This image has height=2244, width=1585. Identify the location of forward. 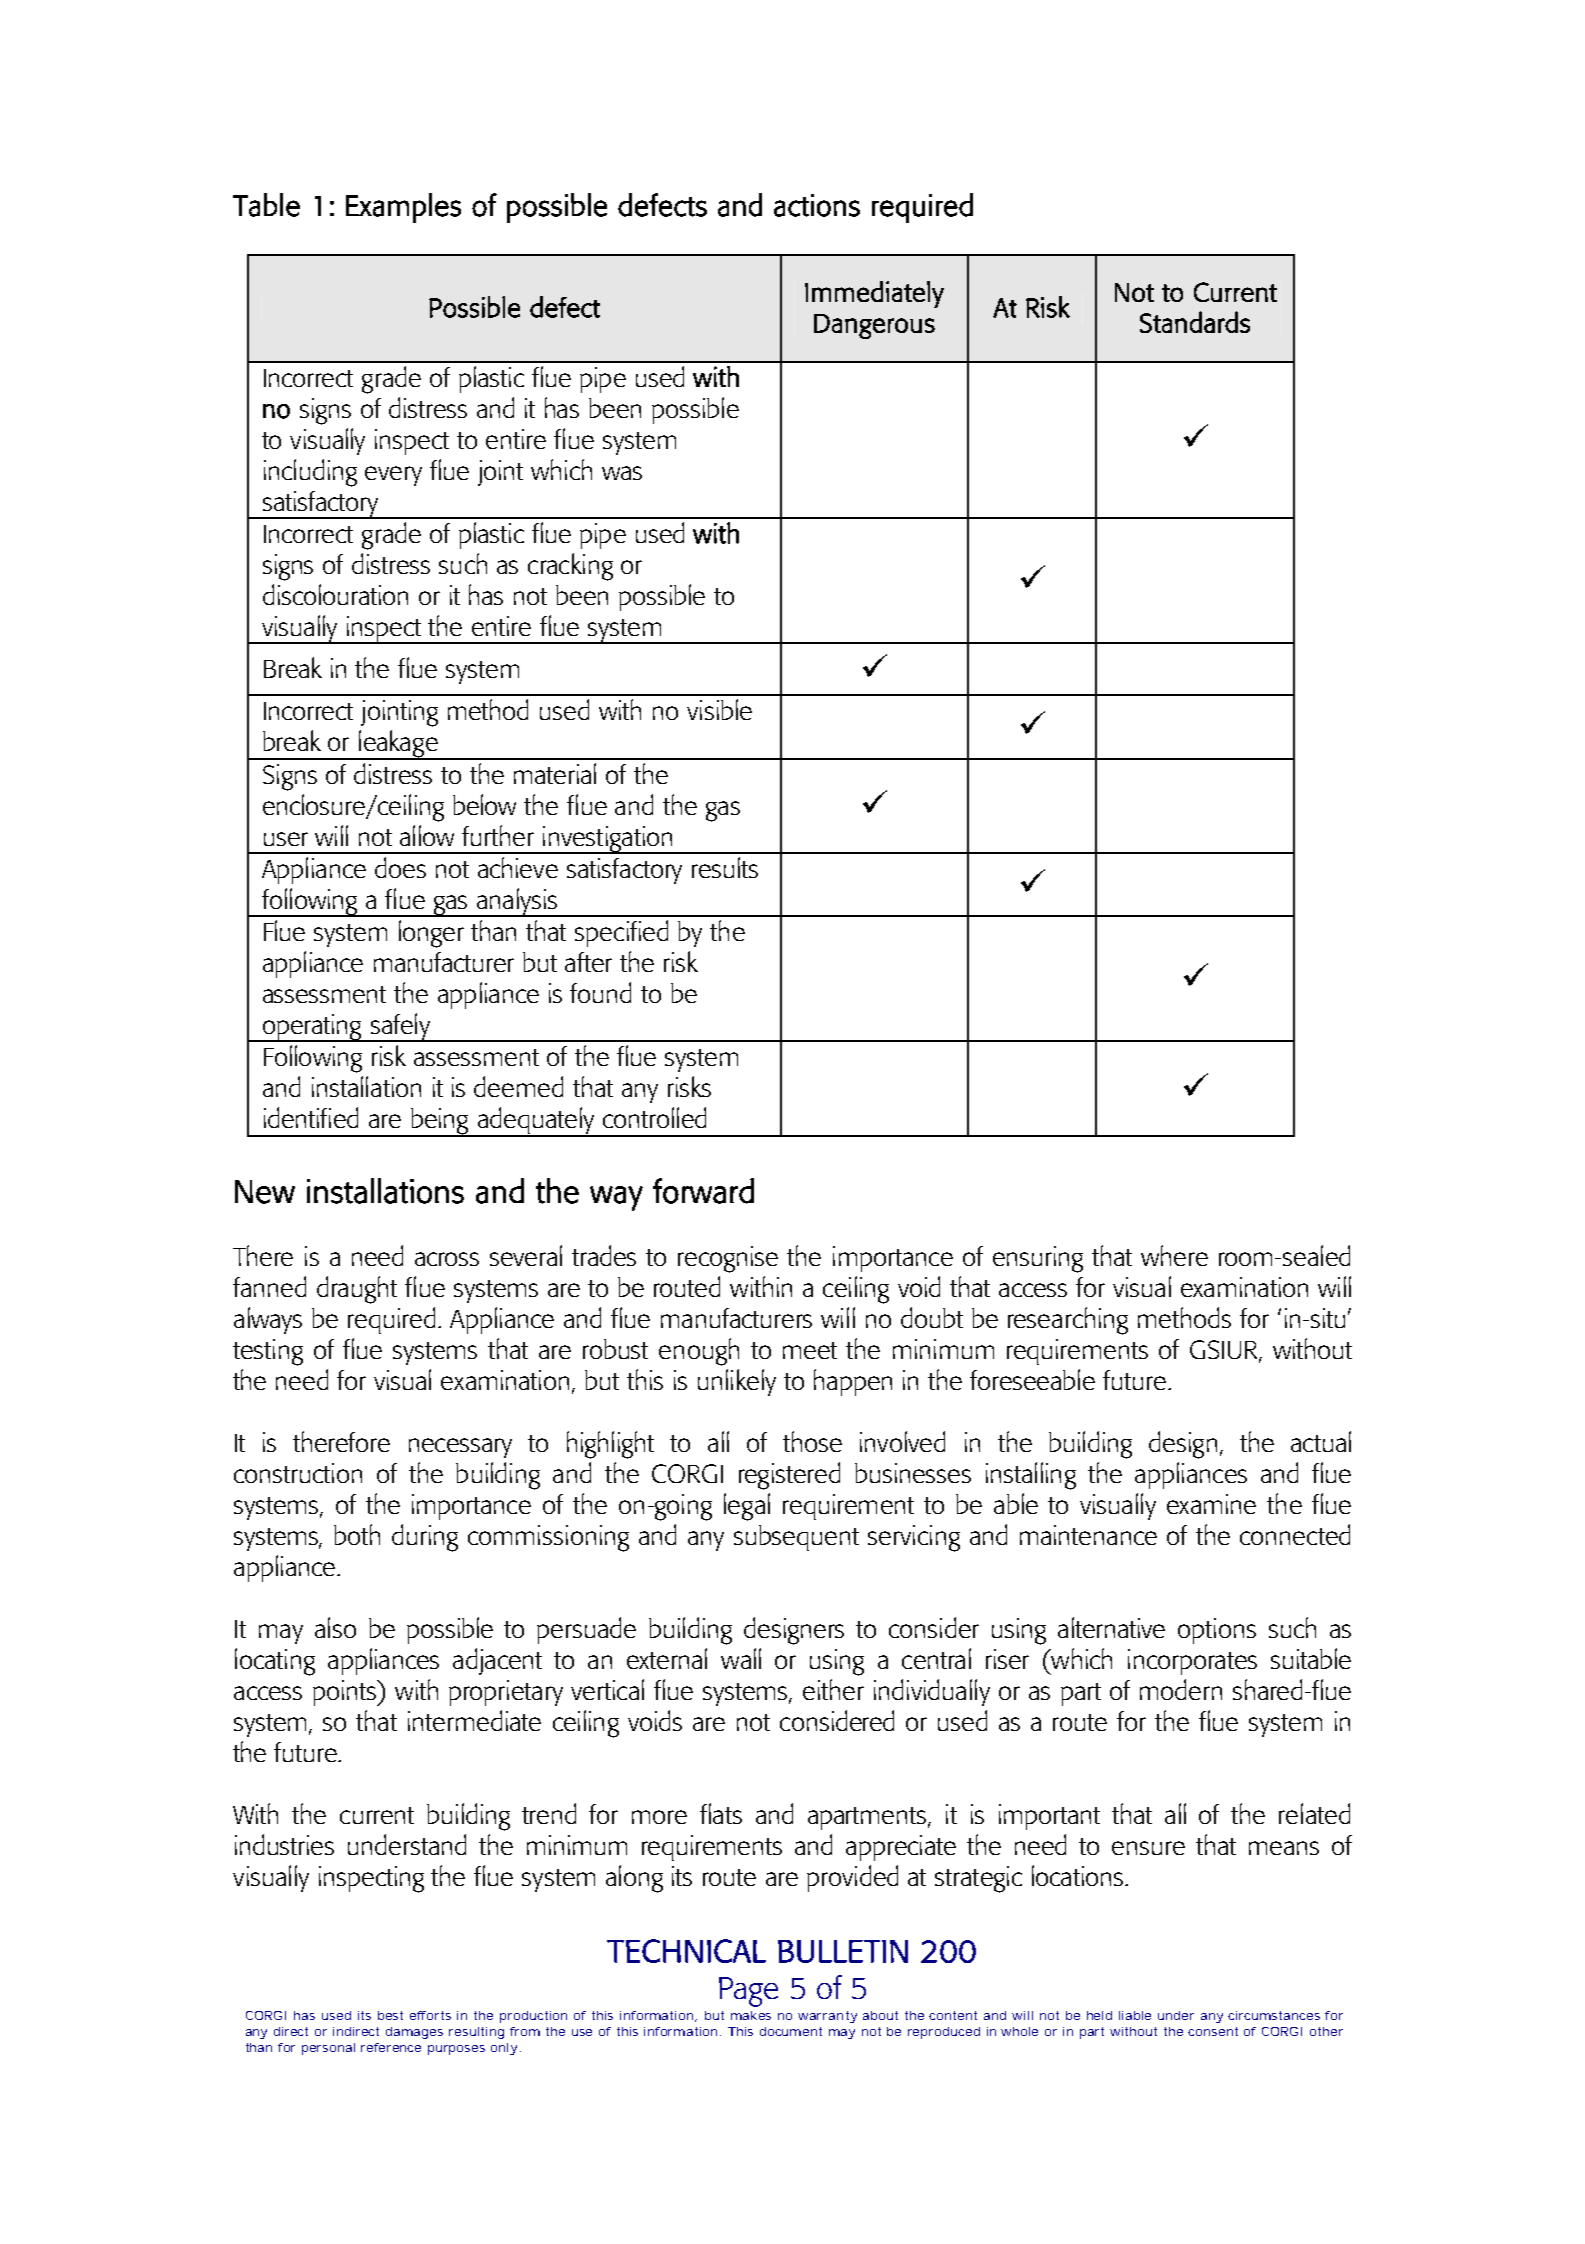
(703, 1191).
